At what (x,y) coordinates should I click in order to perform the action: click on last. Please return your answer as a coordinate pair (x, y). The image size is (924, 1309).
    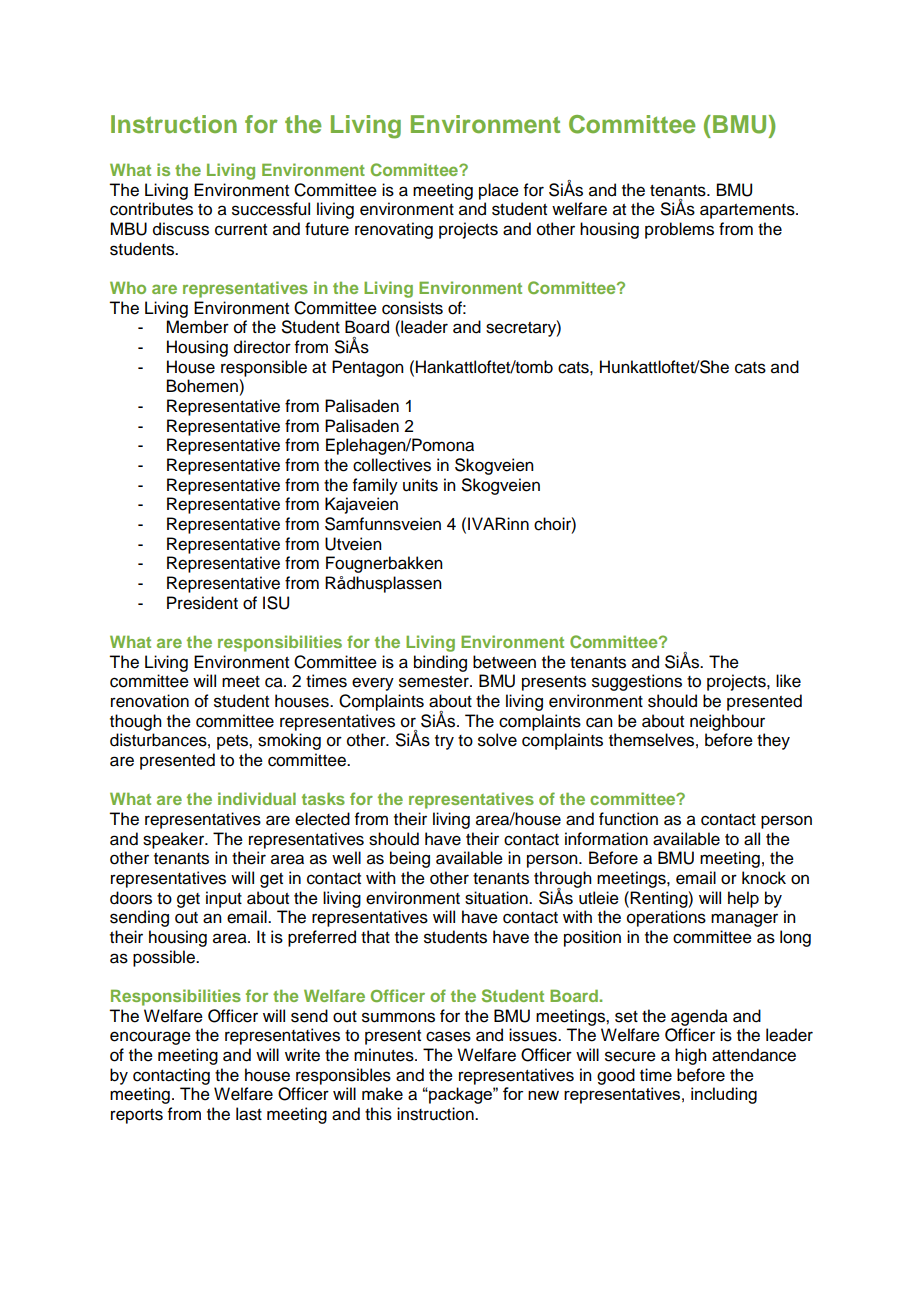
    Looking at the image, I should click on (249, 1114).
